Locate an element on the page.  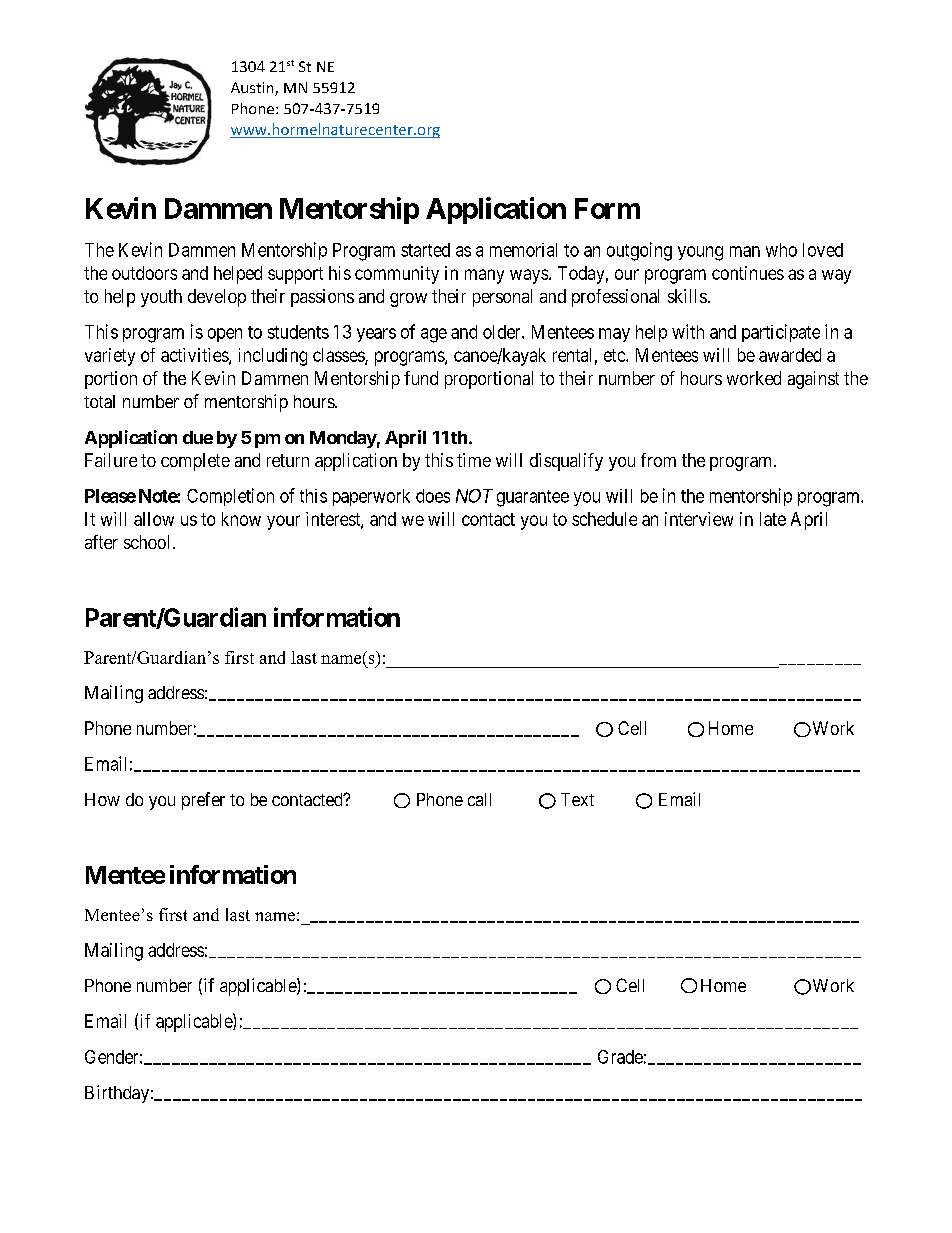
schedule is located at coordinates (604, 519).
